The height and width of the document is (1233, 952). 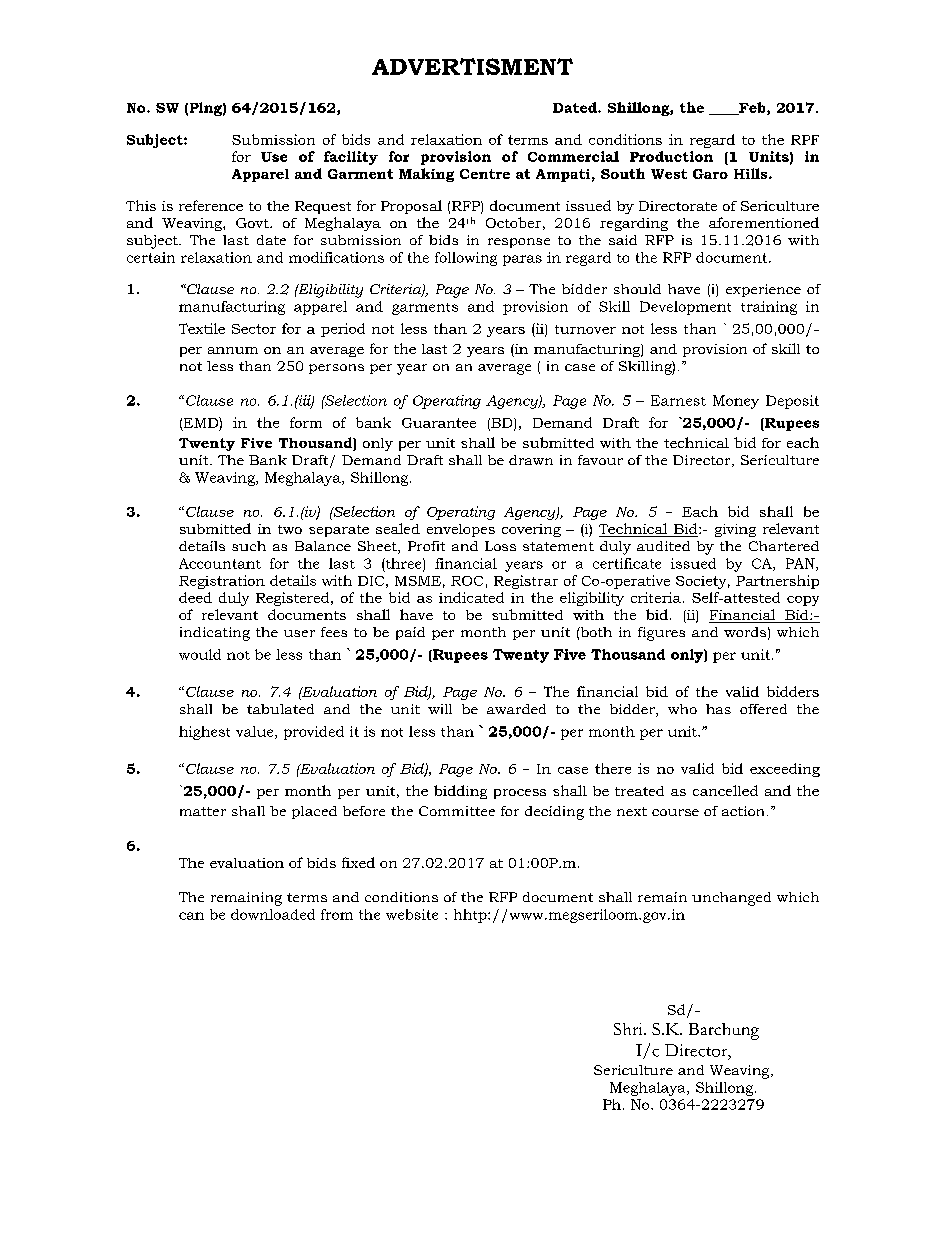 I want to click on facility, so click(x=351, y=158).
